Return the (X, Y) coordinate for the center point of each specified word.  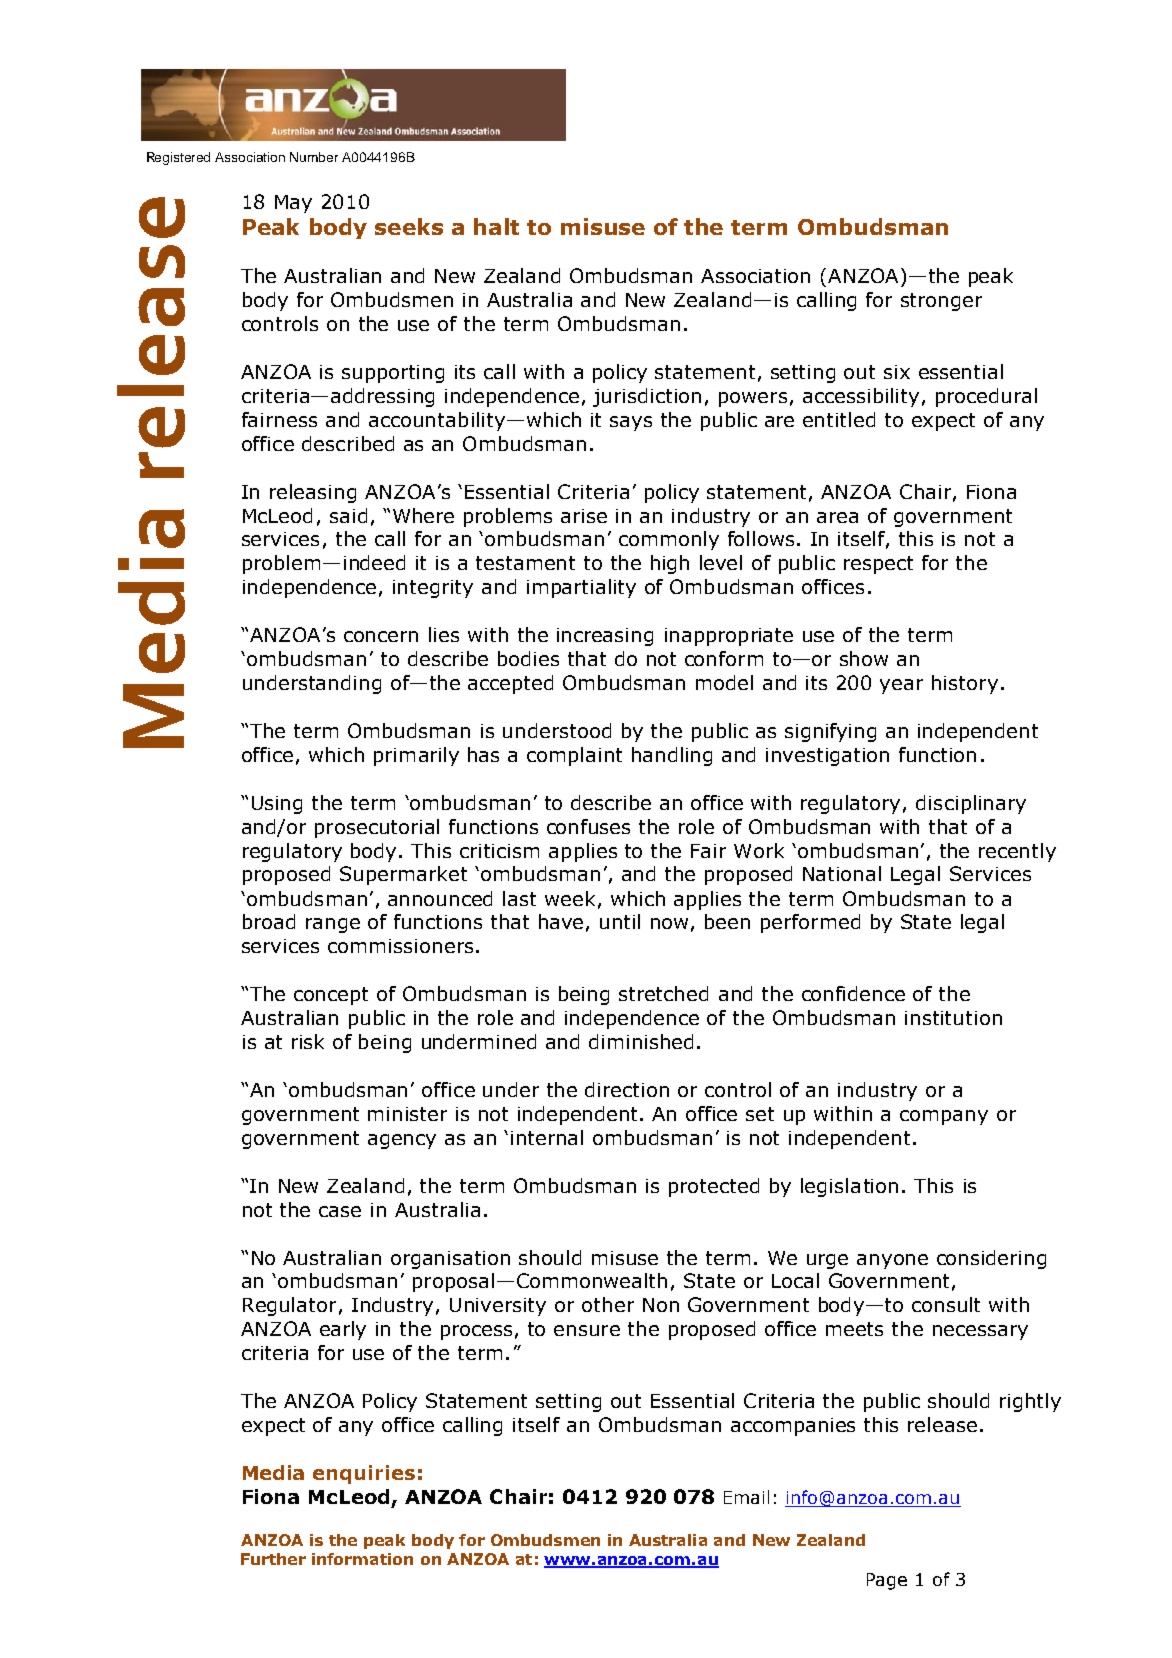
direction (627, 1089)
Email (746, 1497)
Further (273, 1559)
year (901, 686)
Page (887, 1581)
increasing (605, 637)
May (293, 204)
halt (496, 226)
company (944, 1117)
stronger (941, 302)
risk (308, 1041)
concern (381, 636)
